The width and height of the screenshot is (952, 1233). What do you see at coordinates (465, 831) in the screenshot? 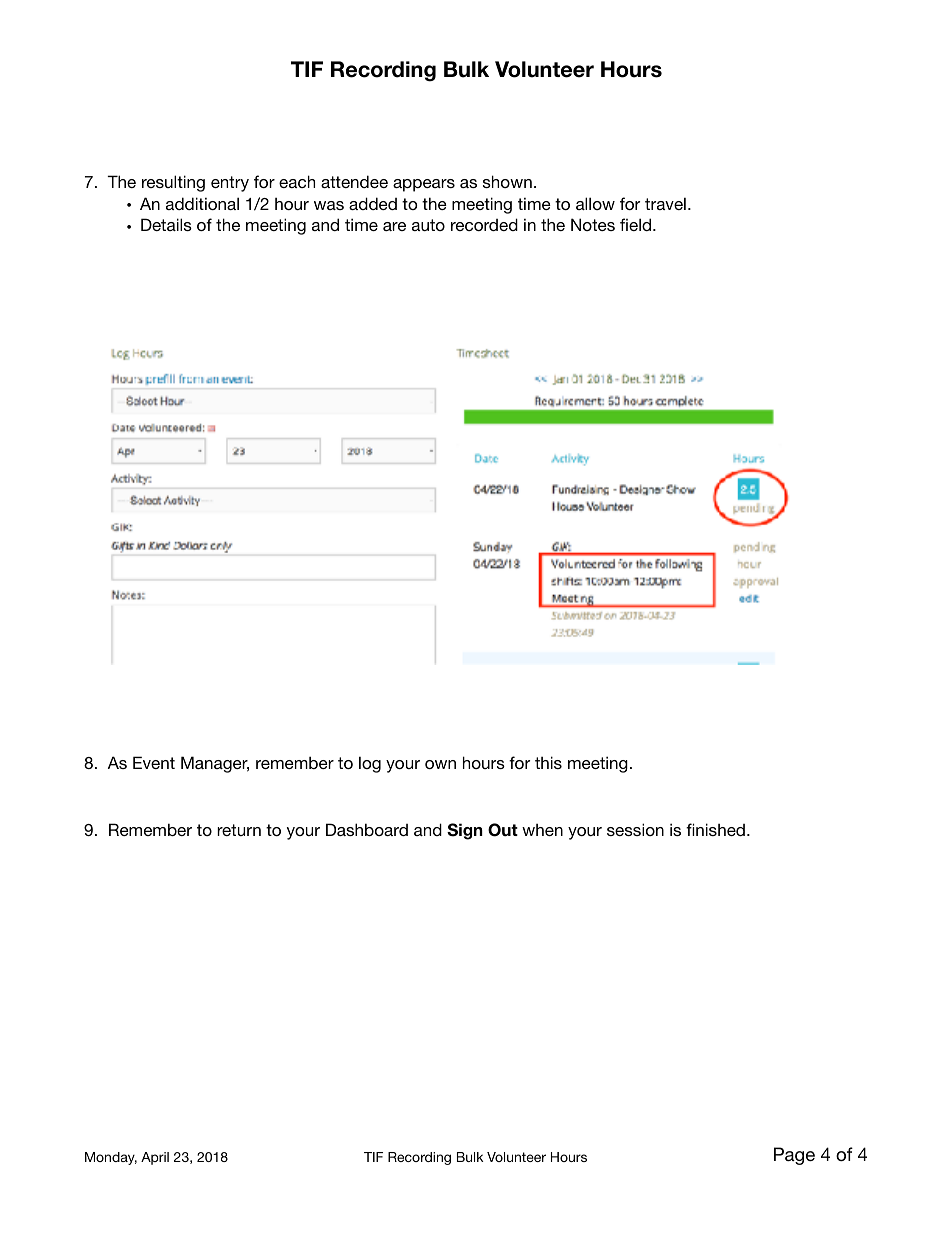
I see `Sign` at bounding box center [465, 831].
